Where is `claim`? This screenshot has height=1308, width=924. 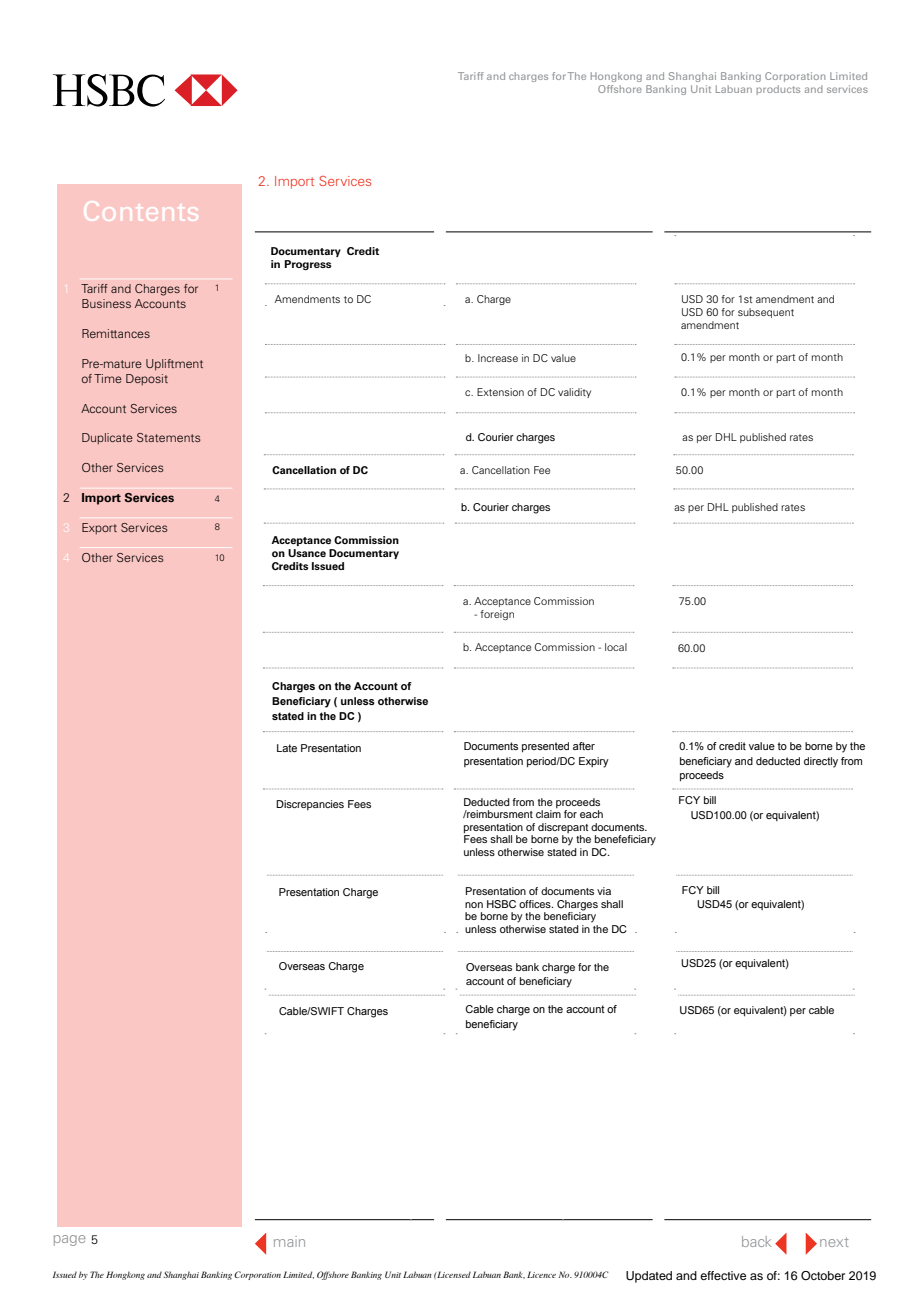 claim is located at coordinates (548, 814).
